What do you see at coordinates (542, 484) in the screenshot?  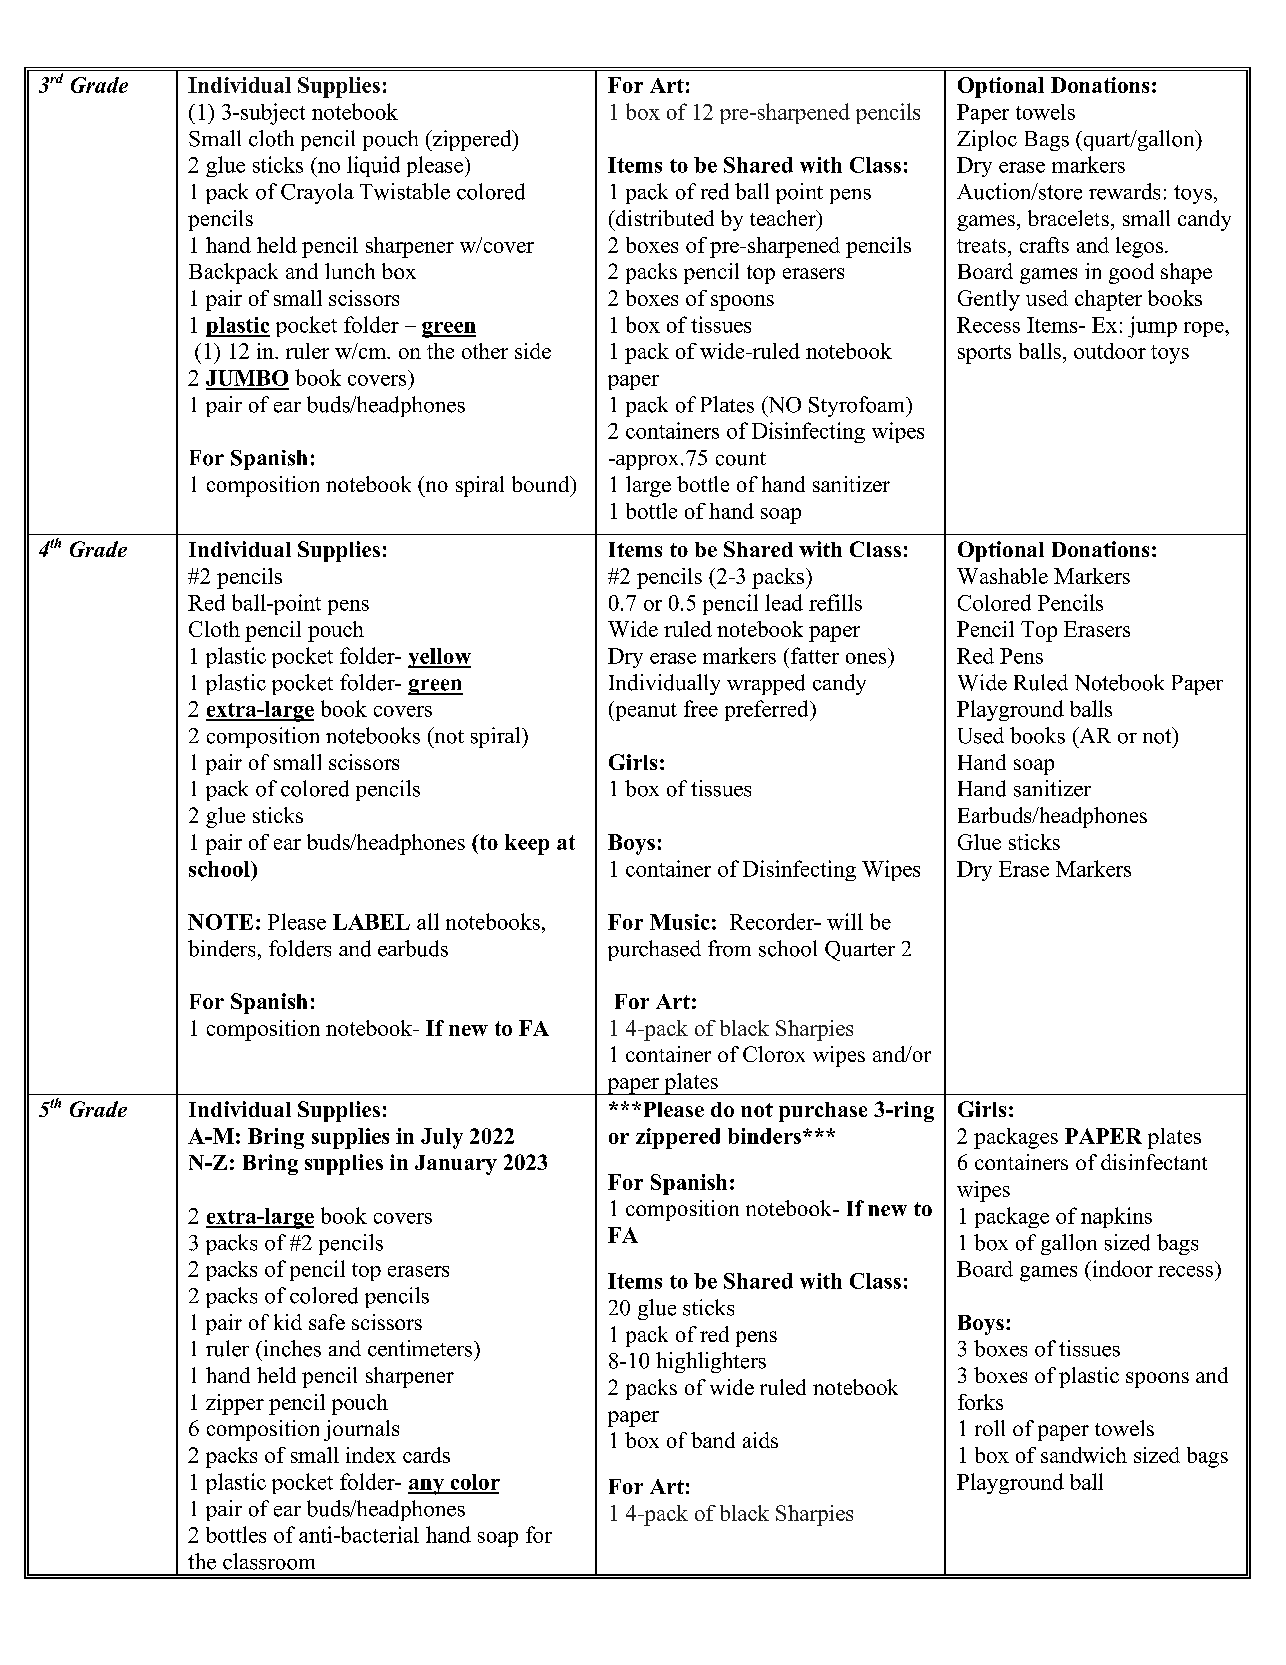 I see `bound` at bounding box center [542, 484].
